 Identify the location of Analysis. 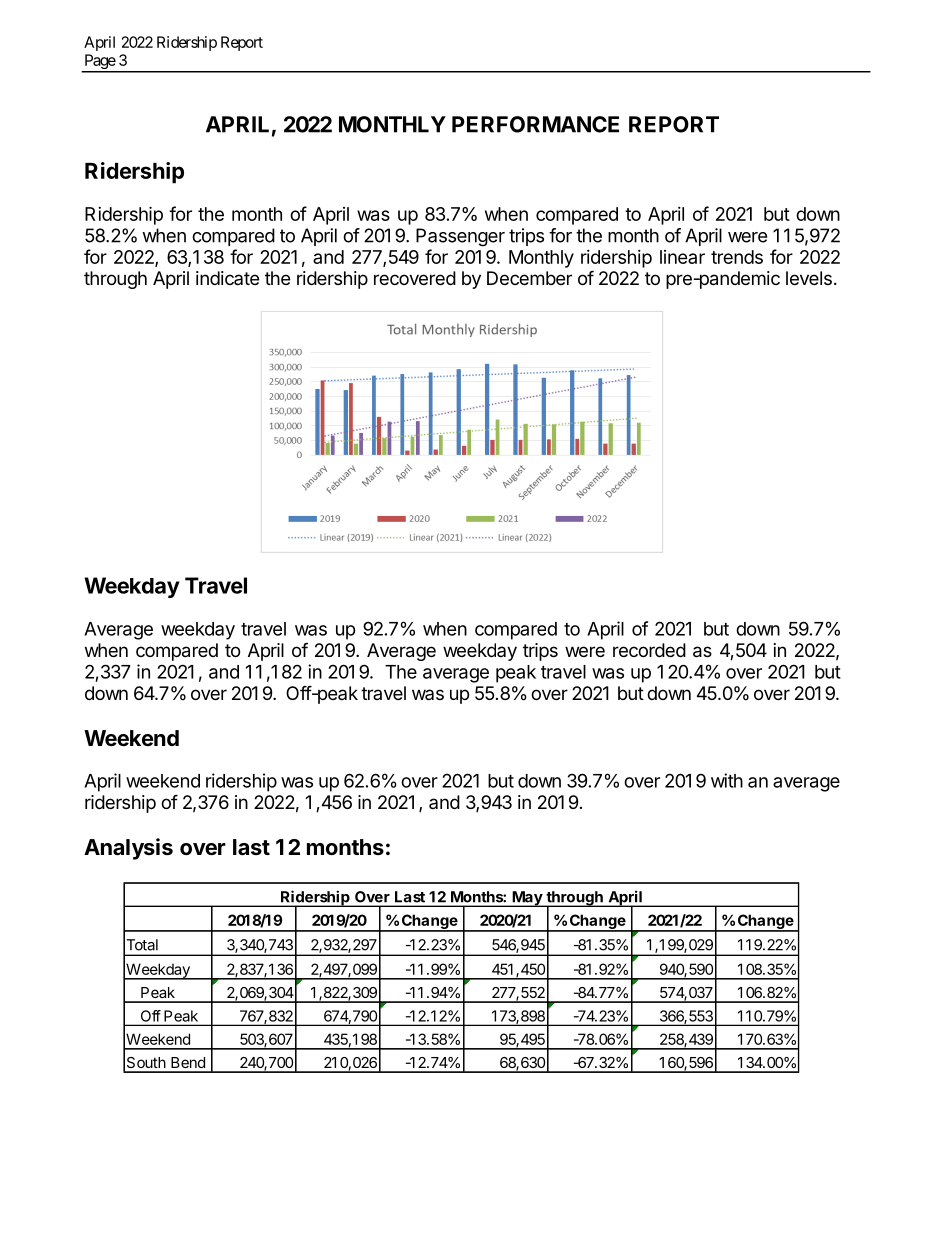
(128, 849).
